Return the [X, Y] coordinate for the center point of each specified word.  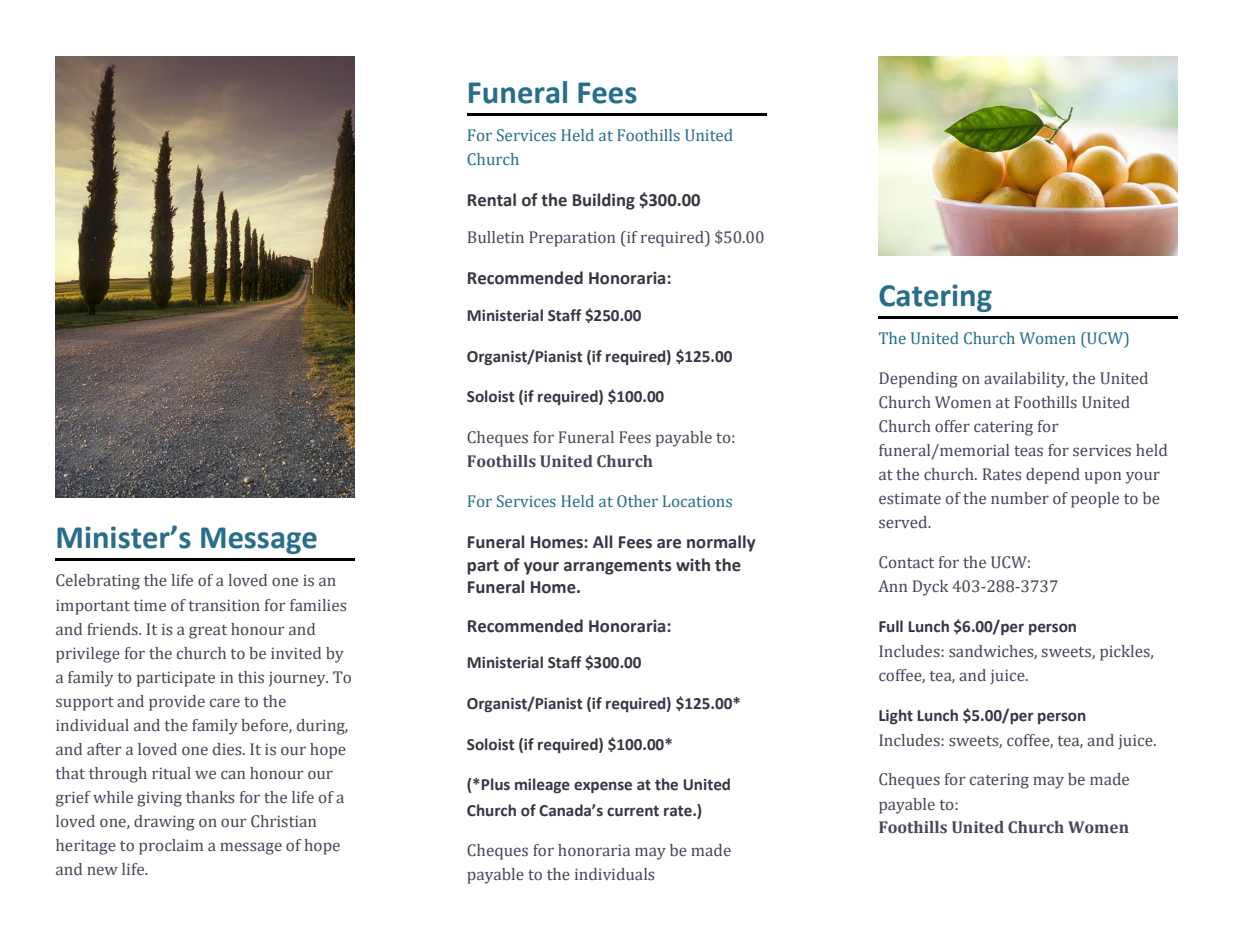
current [633, 811]
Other [637, 501]
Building [604, 201]
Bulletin [496, 237]
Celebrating [98, 582]
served [904, 522]
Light [896, 716]
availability [1026, 380]
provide [177, 703]
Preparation [572, 239]
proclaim [171, 847]
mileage [542, 785]
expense [603, 787]
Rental [492, 200]
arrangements [618, 567]
